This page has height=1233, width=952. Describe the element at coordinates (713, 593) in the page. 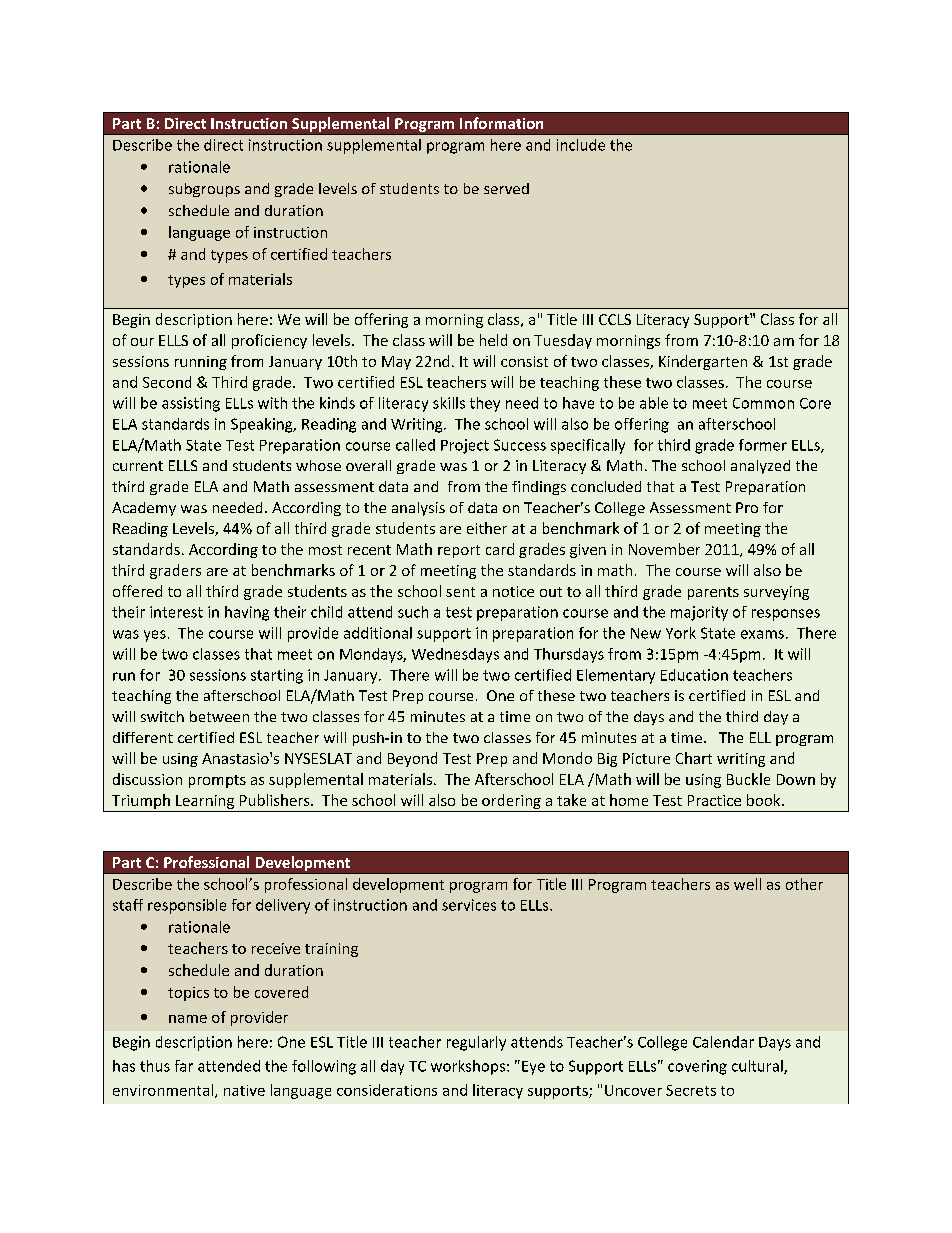

I see `parents` at that location.
